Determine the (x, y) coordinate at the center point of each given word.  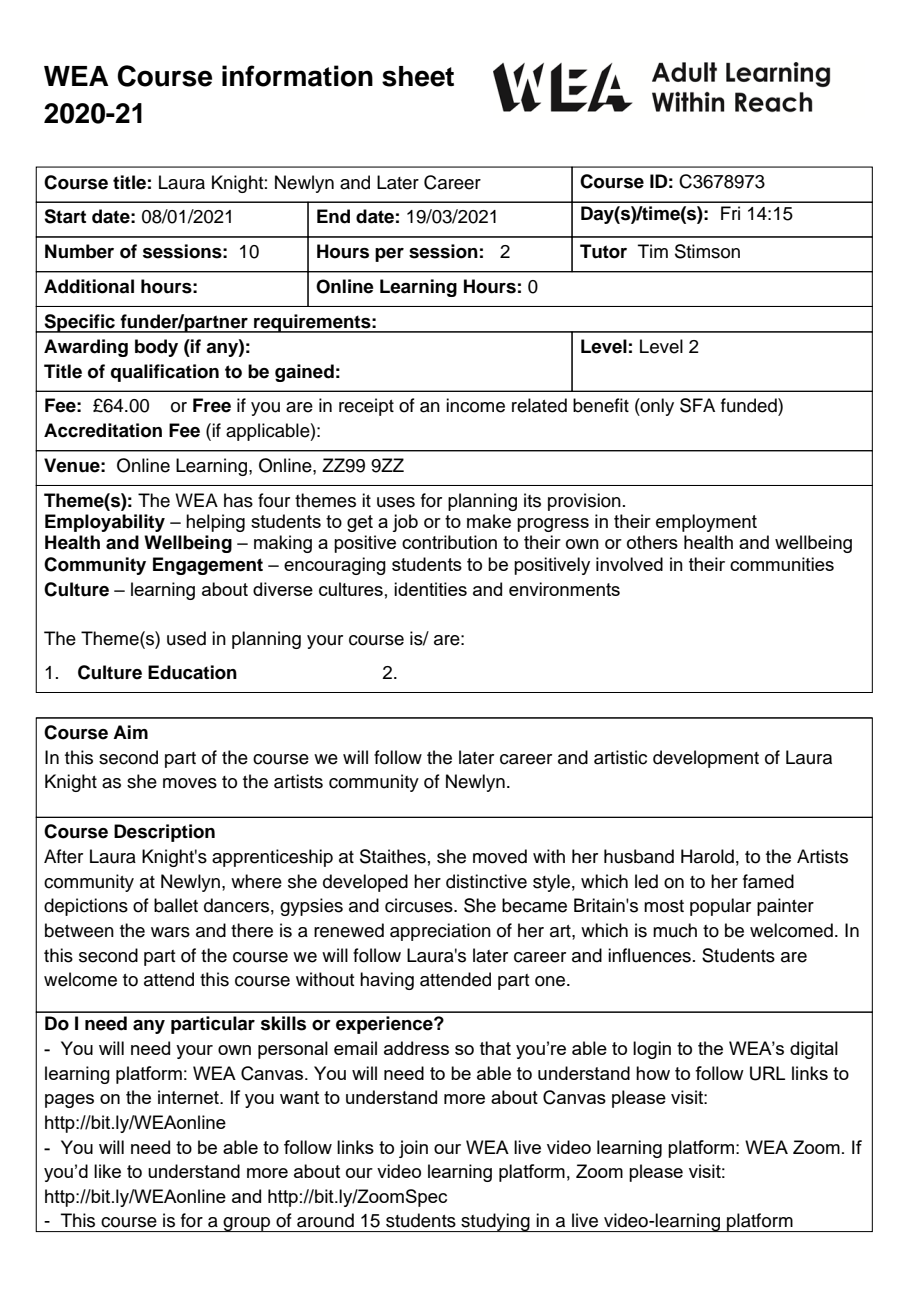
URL (767, 1073)
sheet (418, 76)
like (107, 1171)
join (413, 1149)
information (297, 76)
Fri (730, 213)
